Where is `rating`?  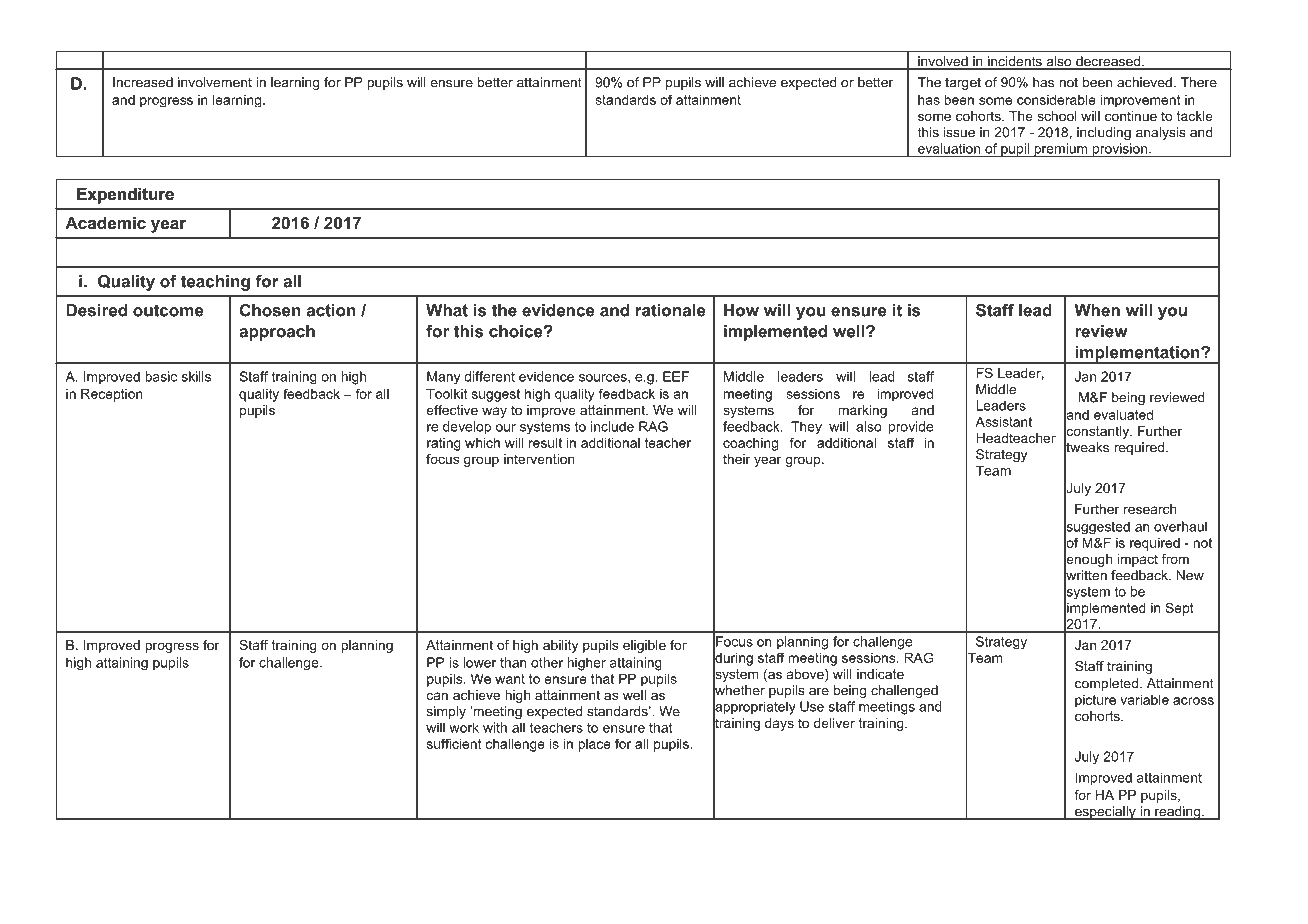
rating is located at coordinates (444, 444).
